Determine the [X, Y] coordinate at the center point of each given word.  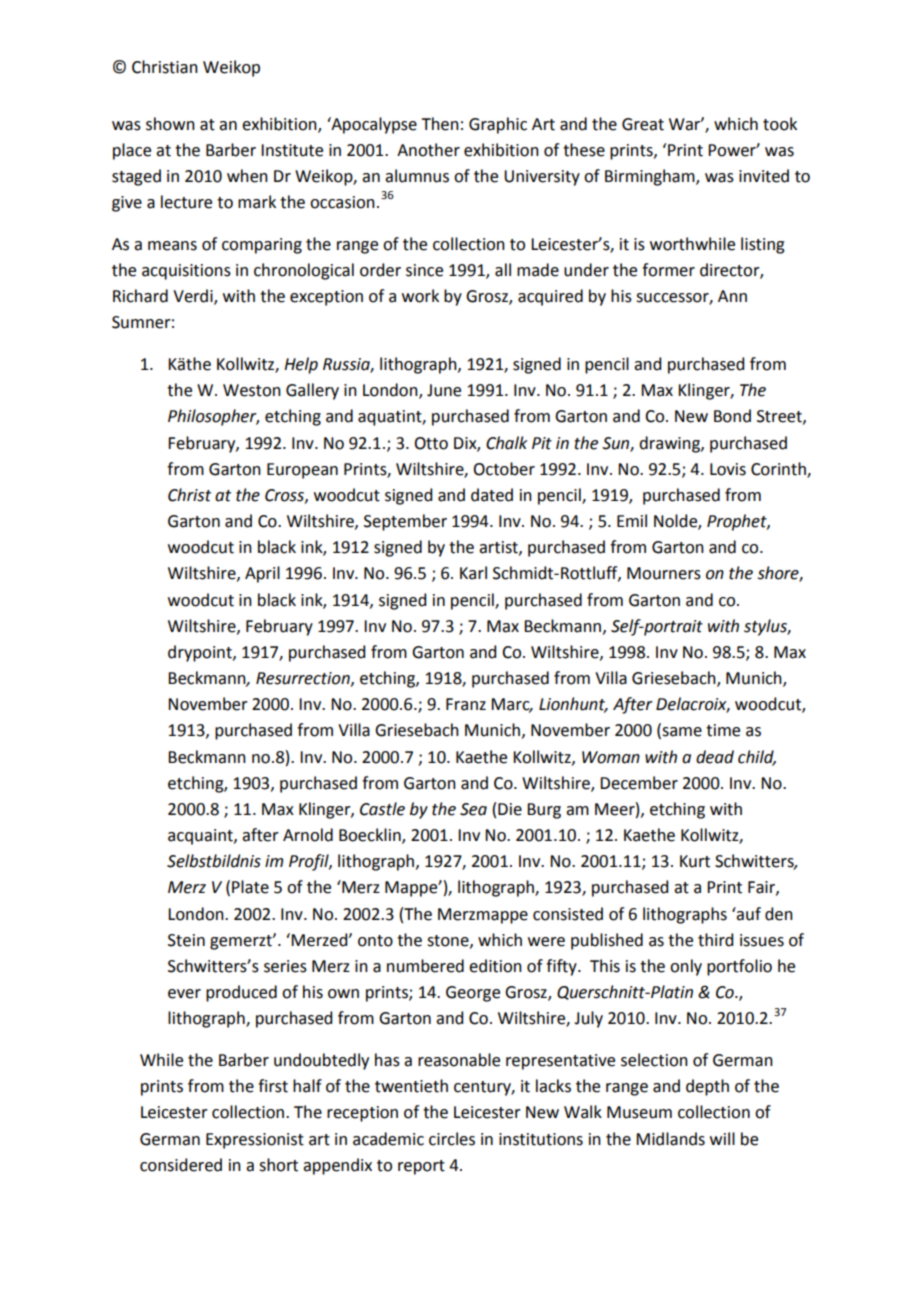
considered [181, 1165]
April [262, 574]
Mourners [664, 573]
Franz [466, 704]
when [247, 176]
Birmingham [651, 177]
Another [428, 150]
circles [452, 1139]
